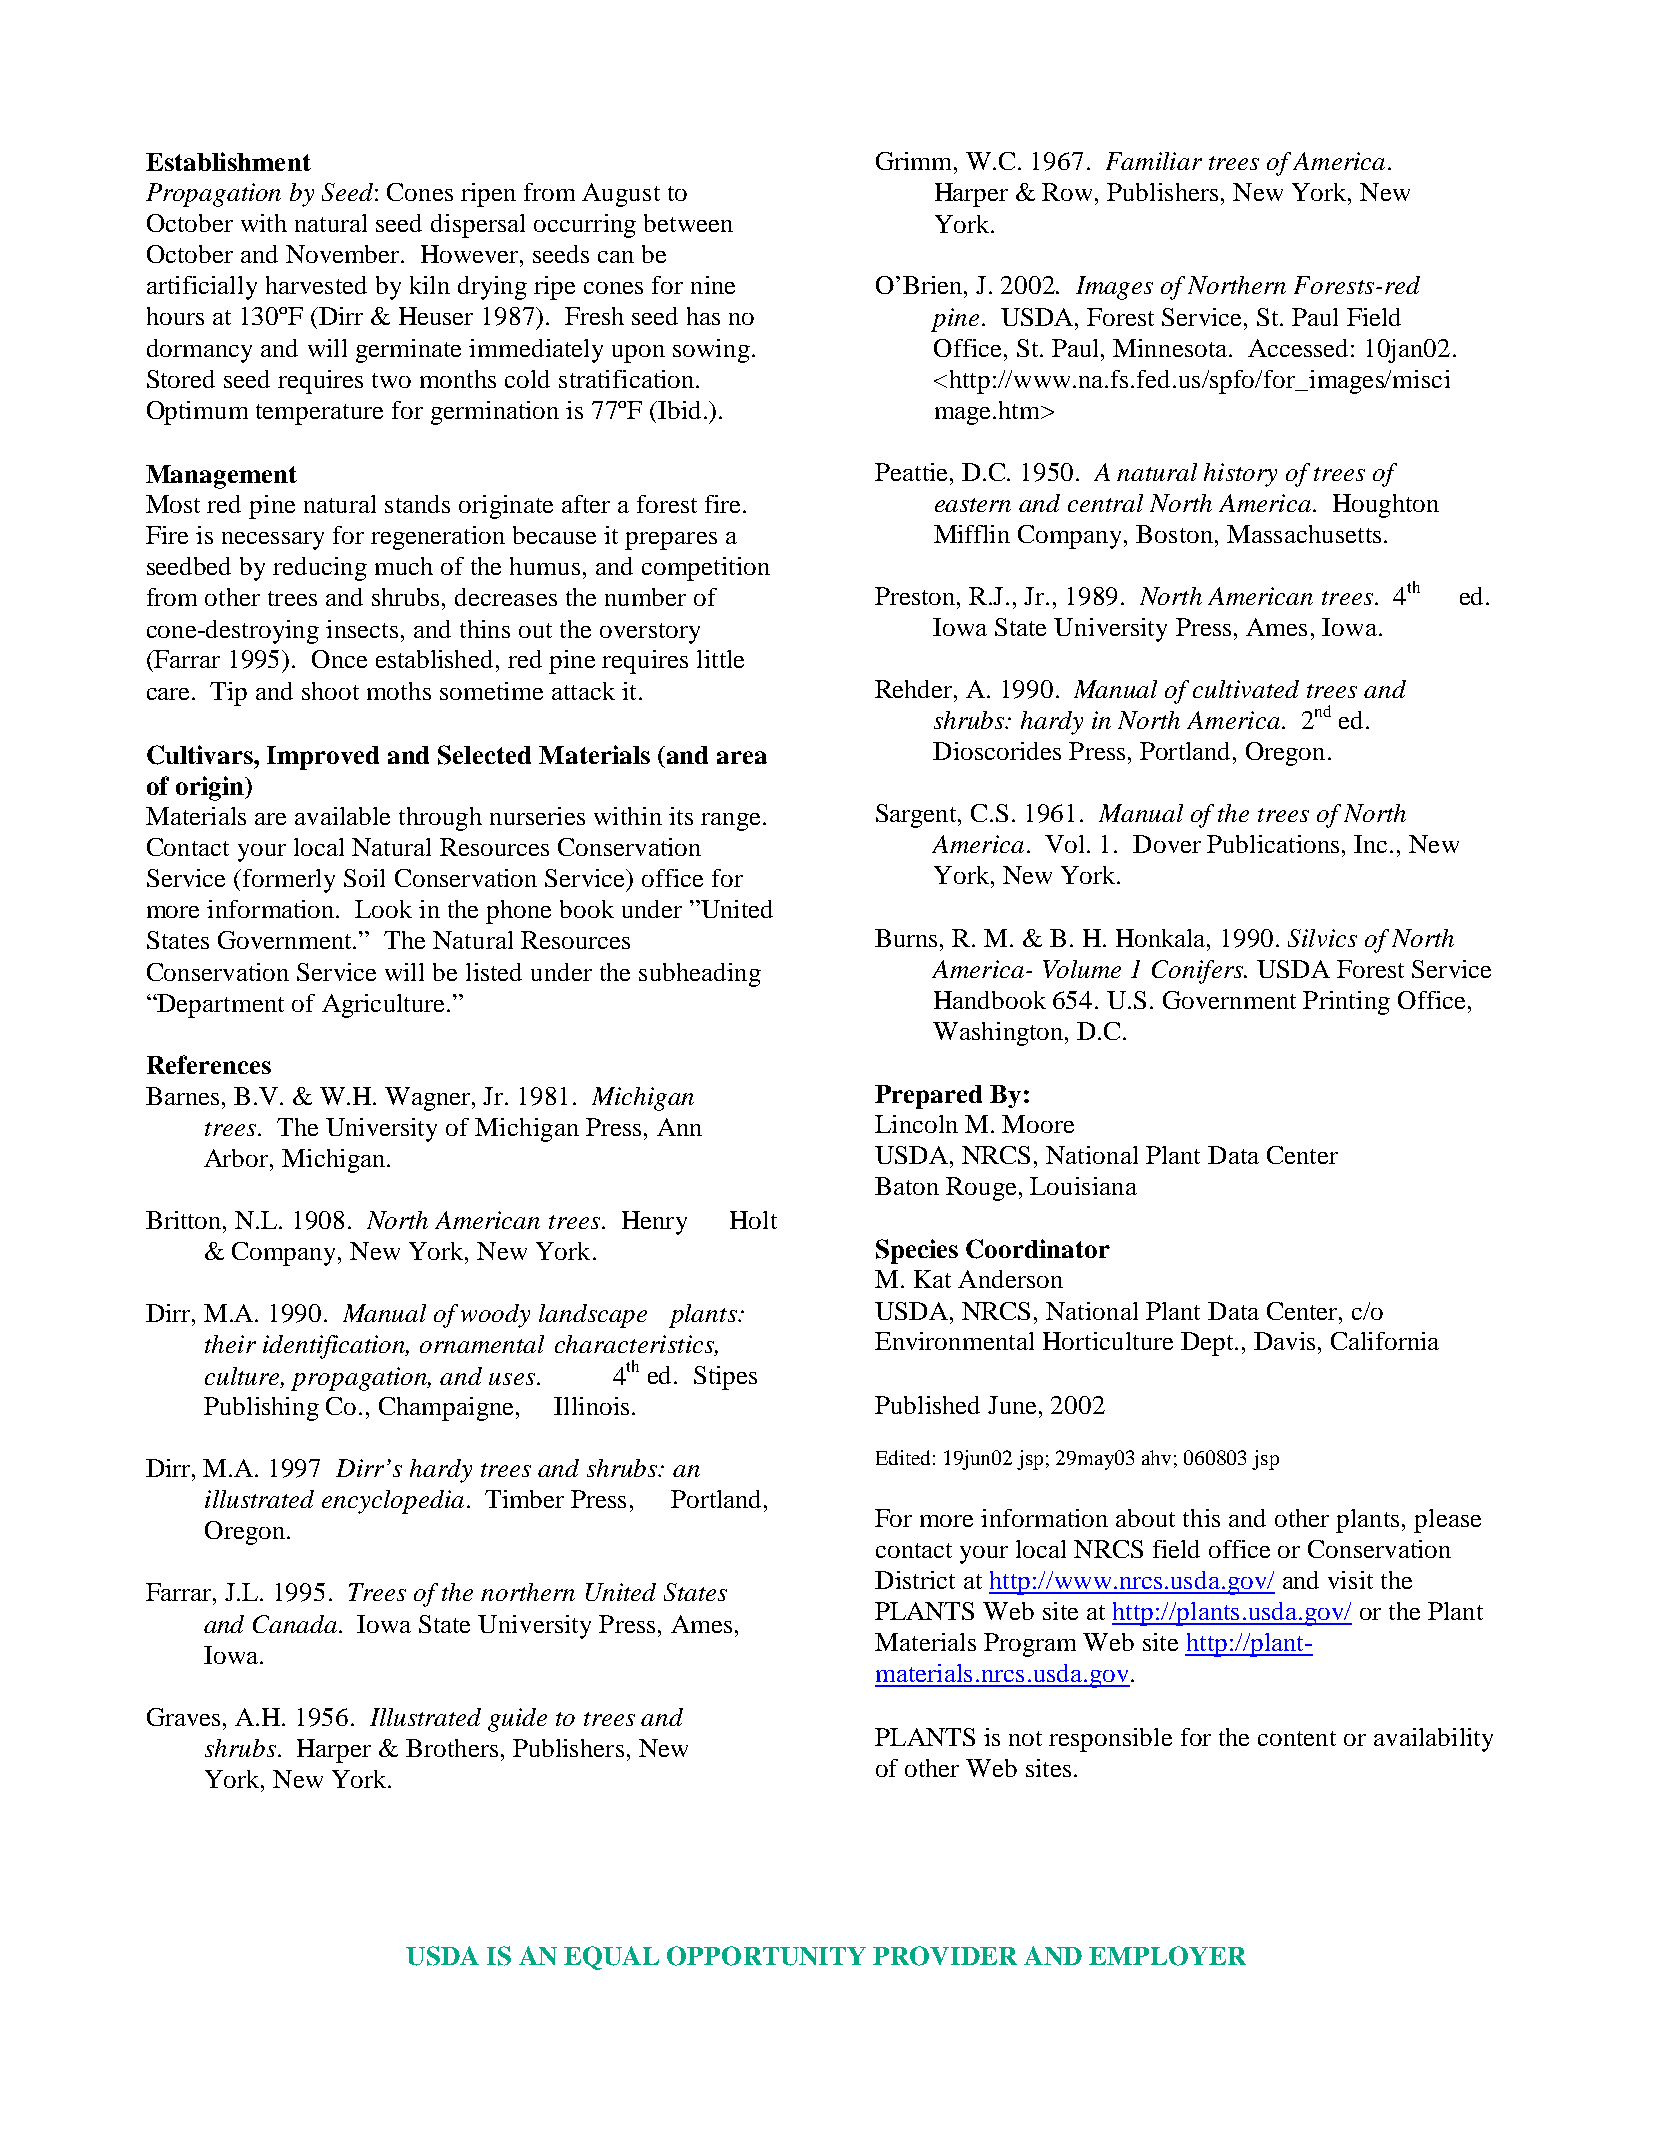 This image has height=2139, width=1653. I want to click on November, so click(344, 254).
